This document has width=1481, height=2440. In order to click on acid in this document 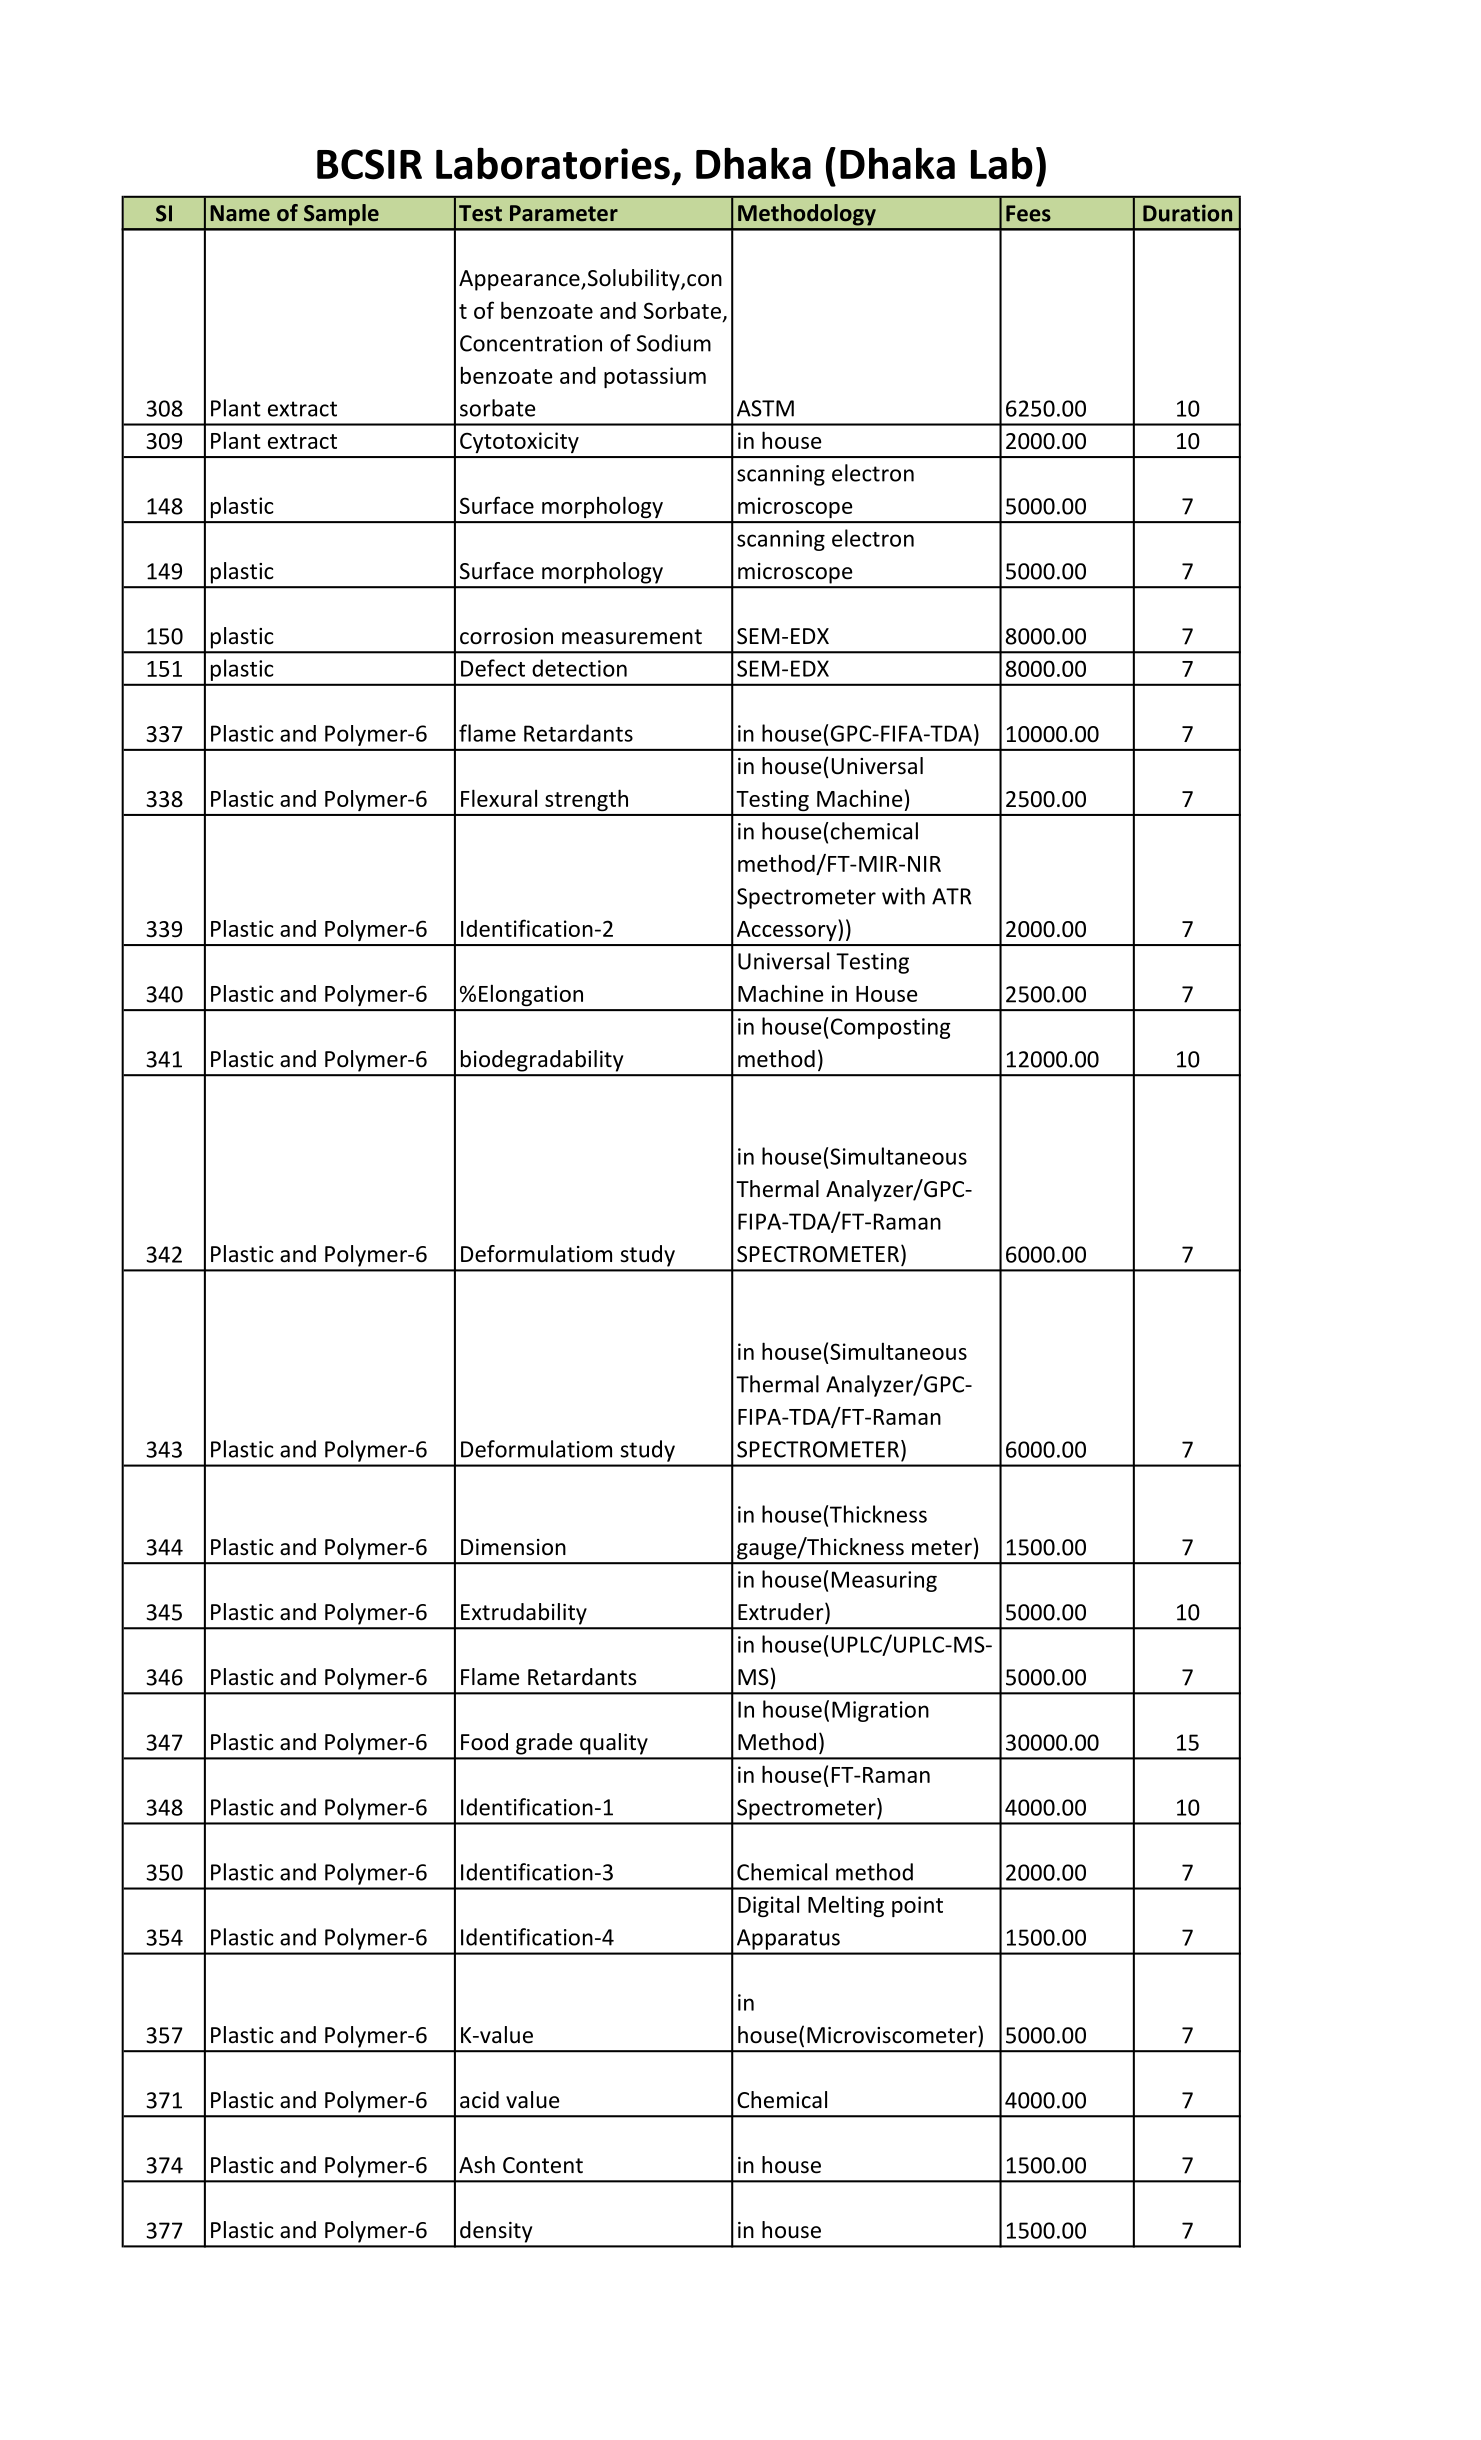, I will do `click(479, 2100)`.
